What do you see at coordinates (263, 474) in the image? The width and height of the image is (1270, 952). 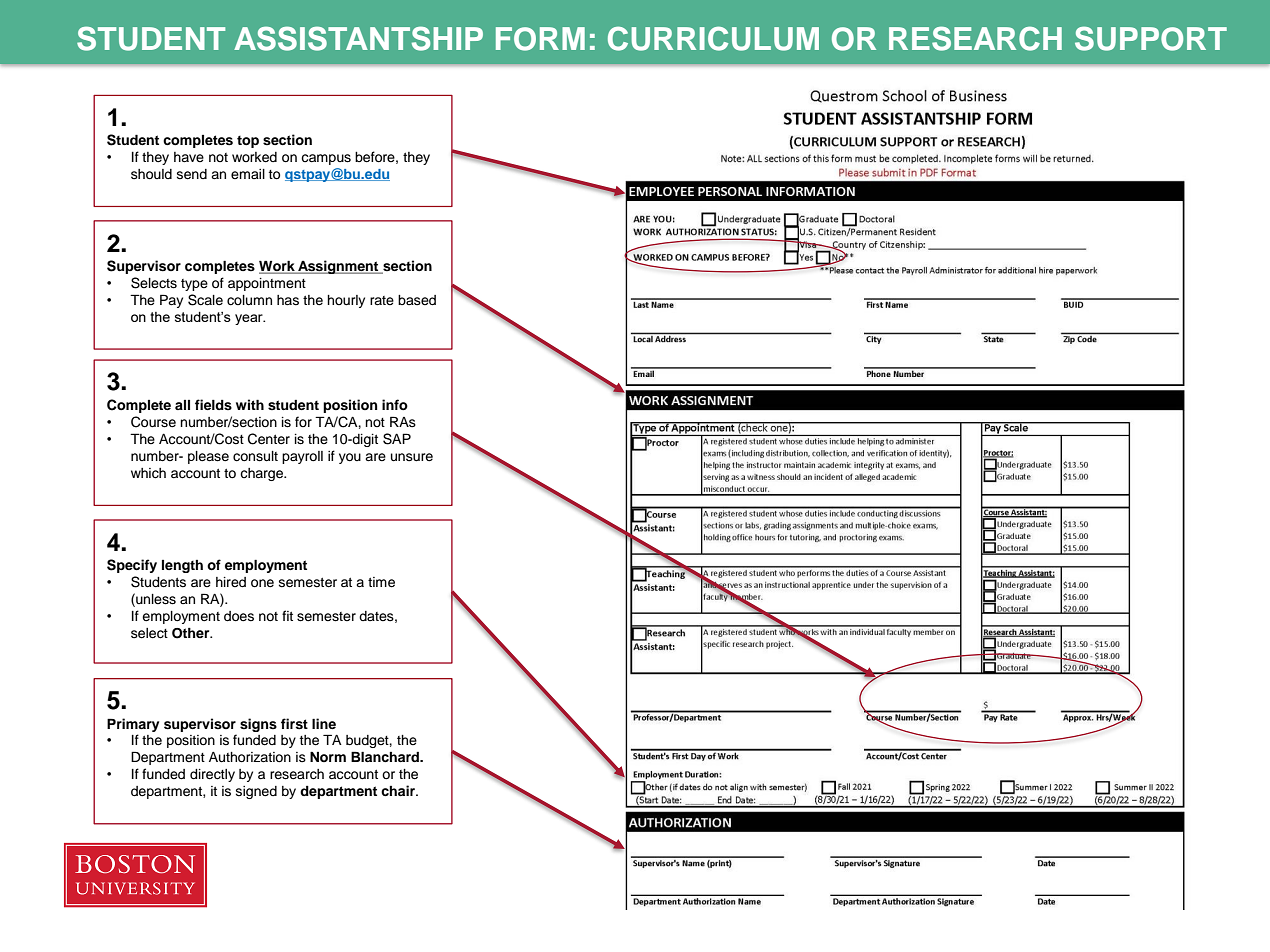 I see `charge` at bounding box center [263, 474].
